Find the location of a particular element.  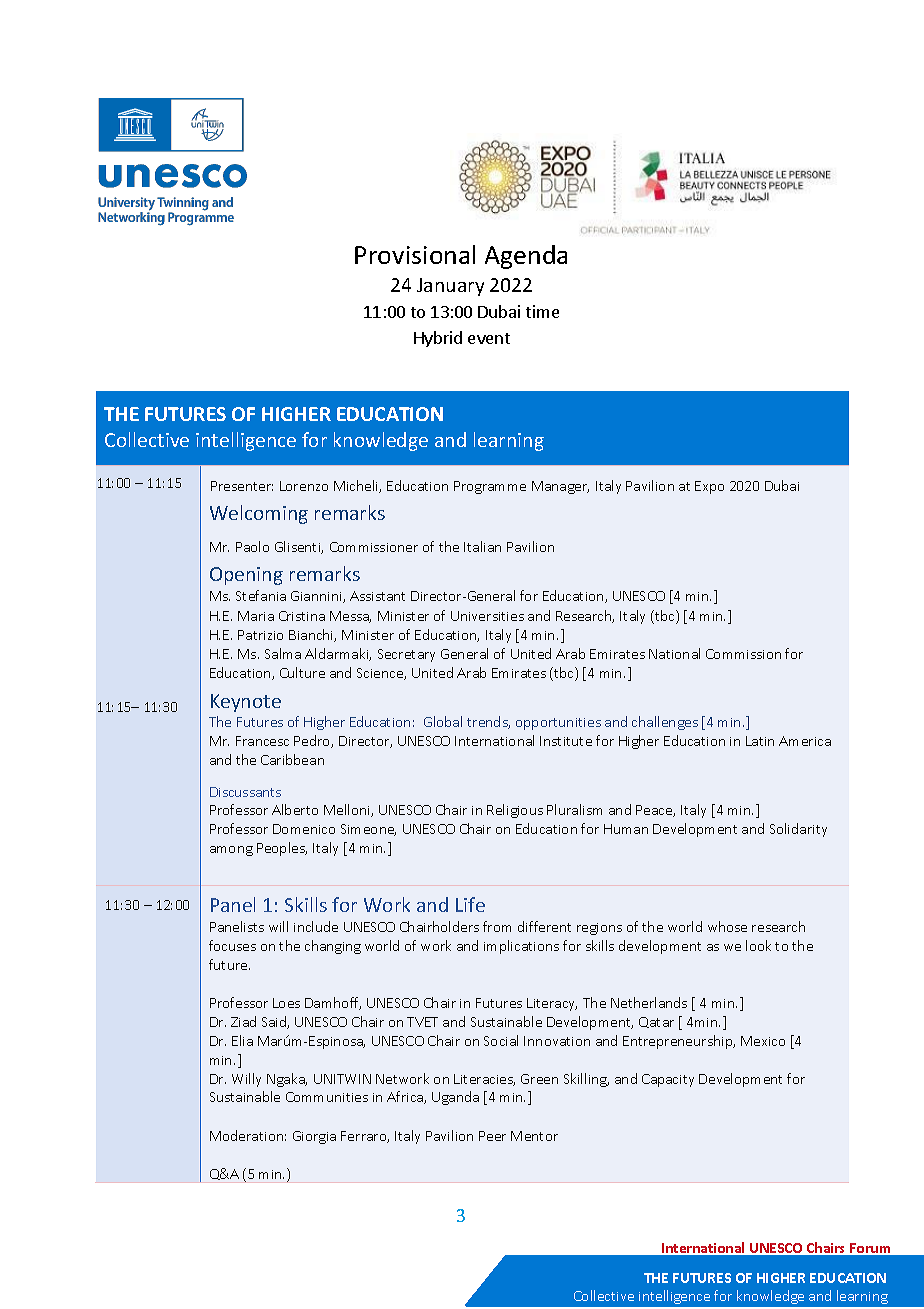

Lorenzo is located at coordinates (304, 486).
